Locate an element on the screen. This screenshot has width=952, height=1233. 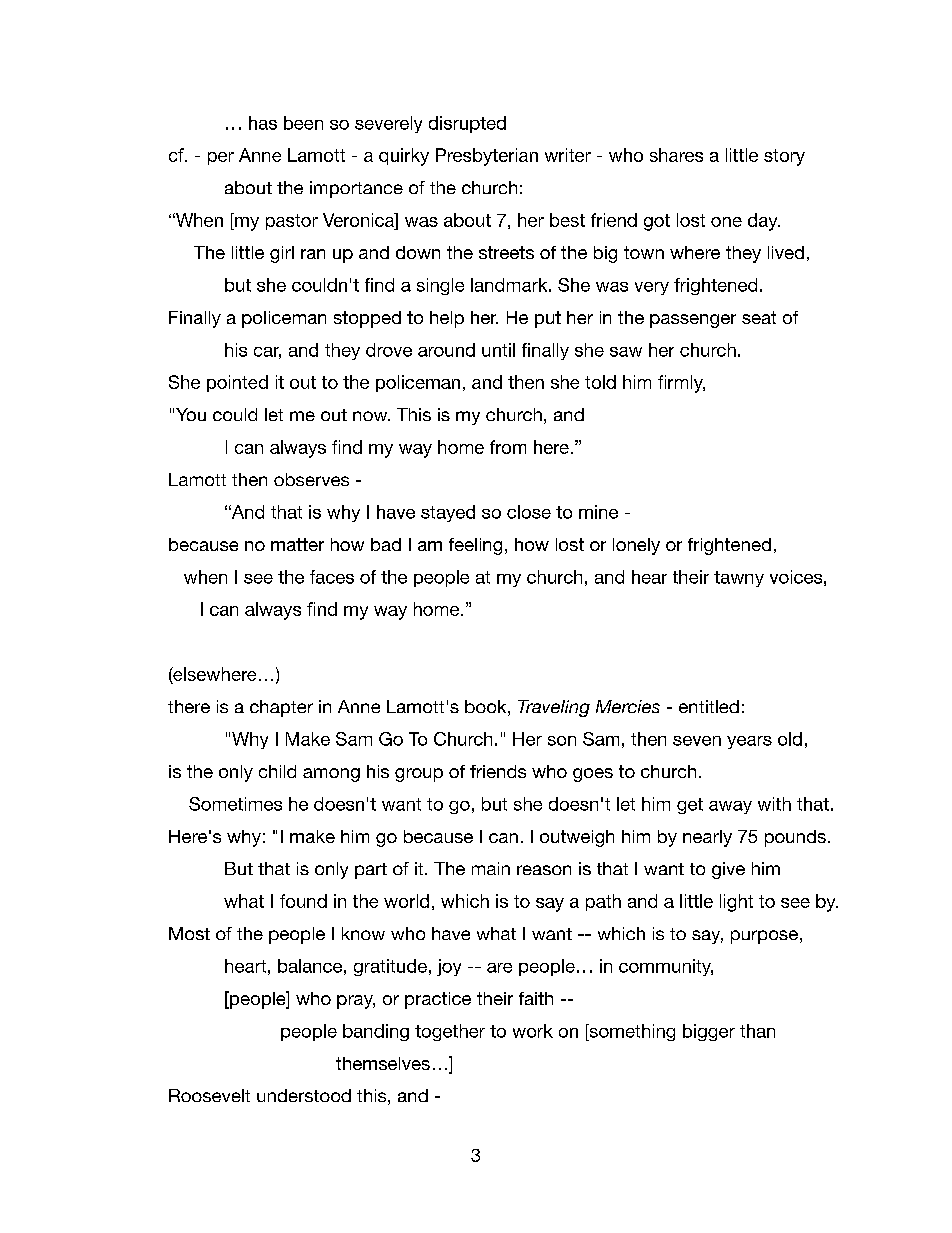
Presbyterian is located at coordinates (487, 157).
